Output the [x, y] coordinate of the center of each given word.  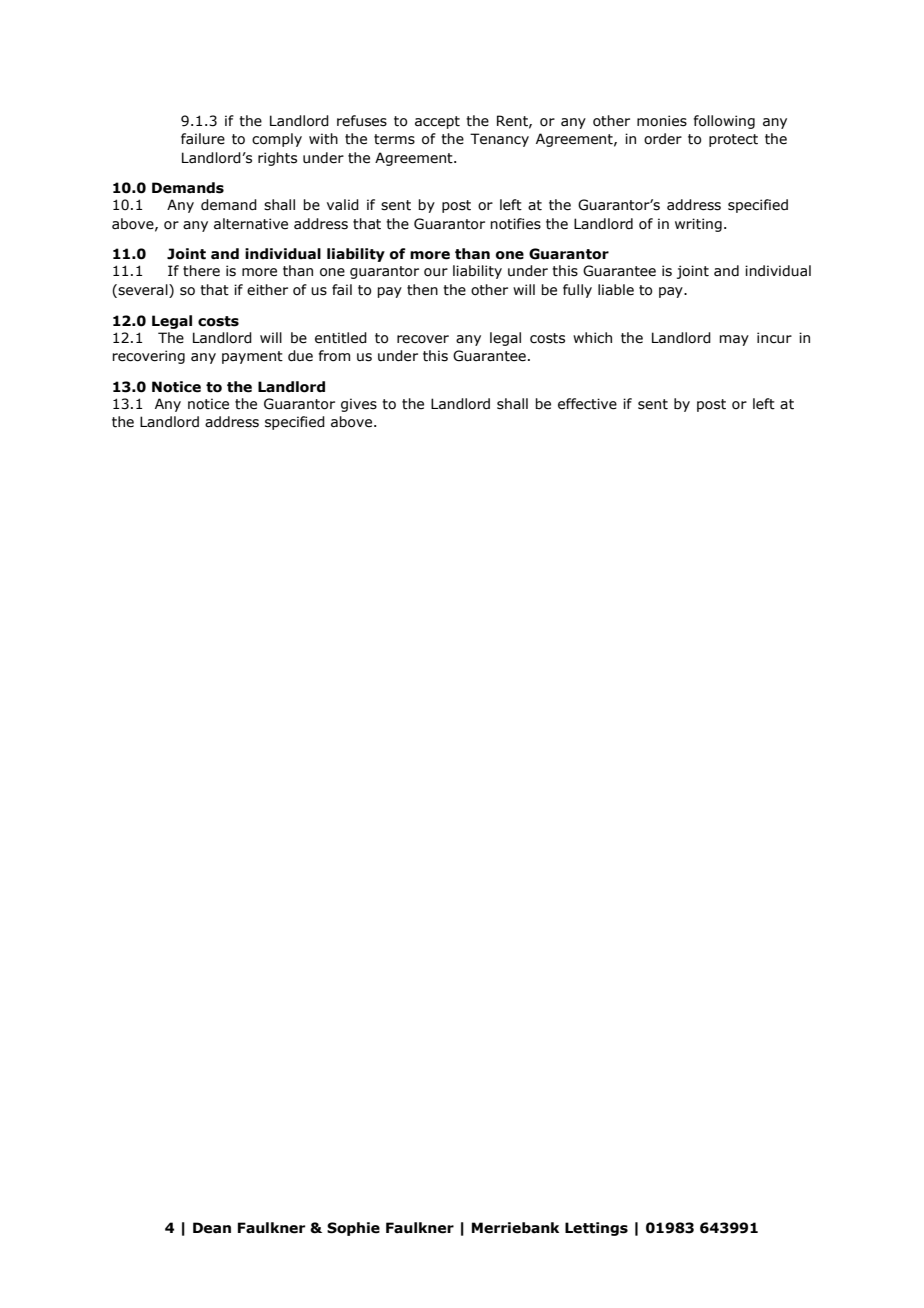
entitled [341, 338]
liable [616, 290]
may [734, 340]
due [300, 356]
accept [437, 122]
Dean [212, 1228]
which [592, 338]
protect [733, 140]
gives [359, 405]
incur [774, 338]
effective [587, 404]
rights [277, 159]
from [334, 356]
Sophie [353, 1229]
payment [252, 357]
